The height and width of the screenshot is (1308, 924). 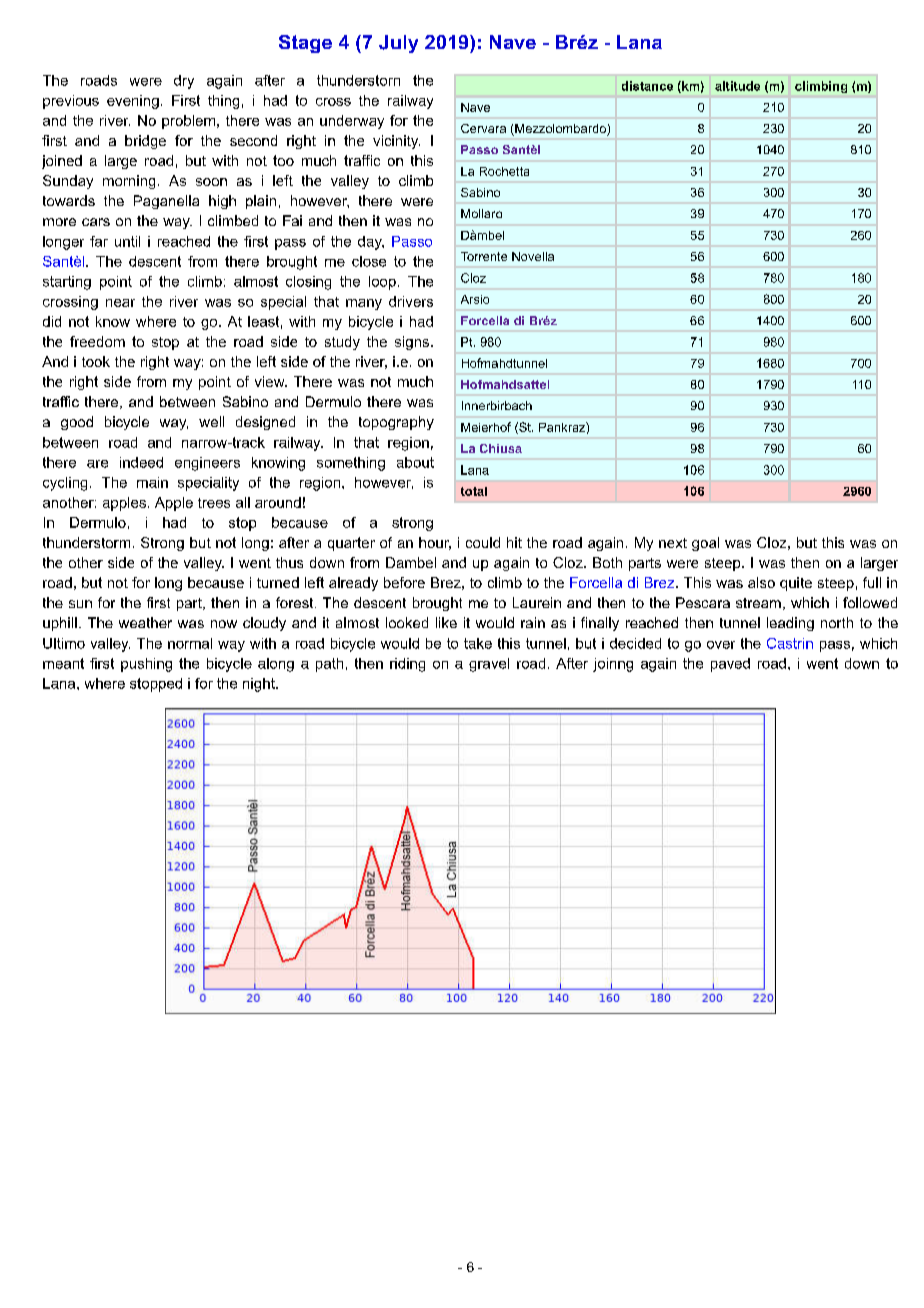 What do you see at coordinates (413, 343) in the screenshot?
I see `signs` at bounding box center [413, 343].
